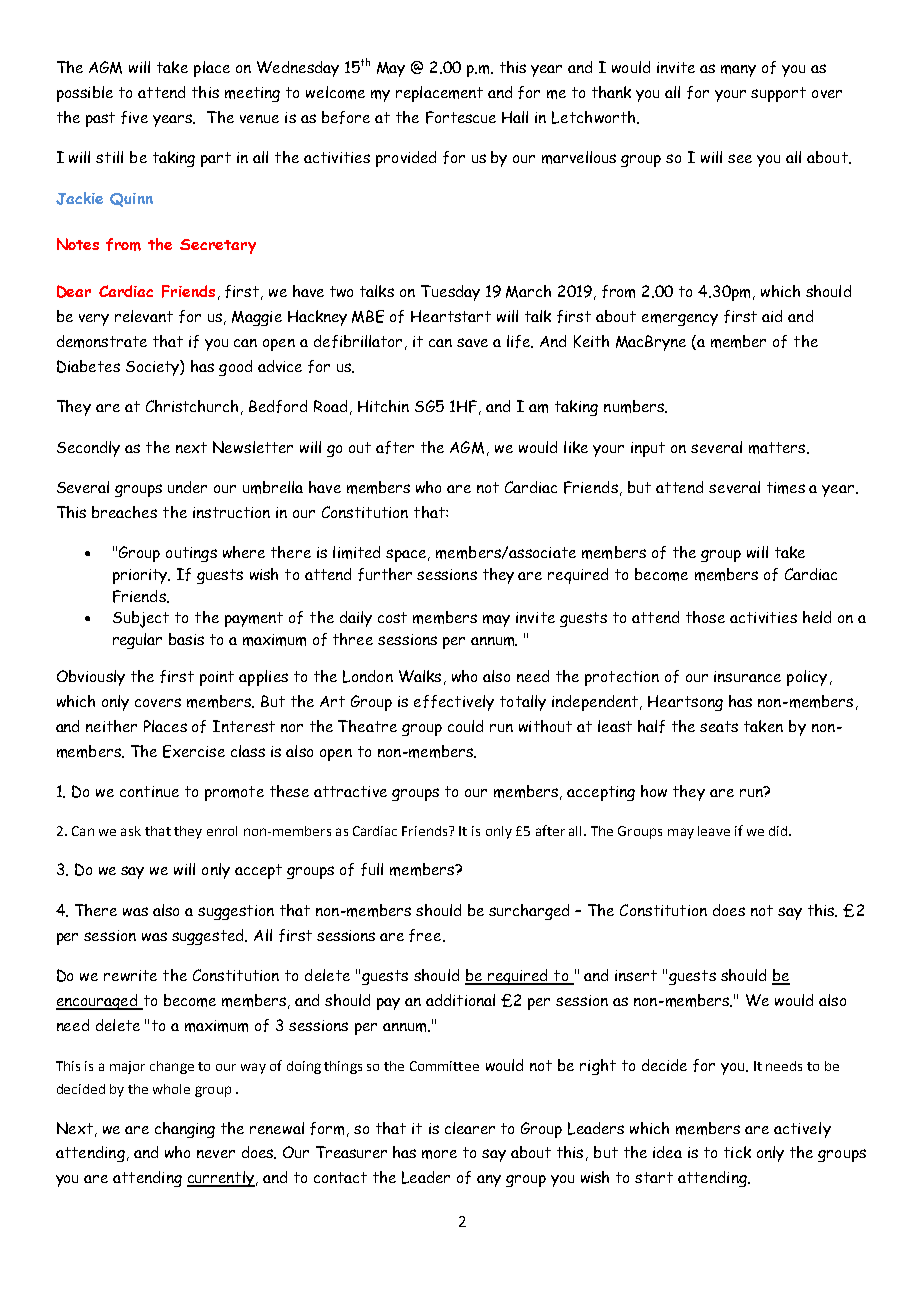 This image has width=924, height=1308. What do you see at coordinates (472, 342) in the image?
I see `save` at bounding box center [472, 342].
